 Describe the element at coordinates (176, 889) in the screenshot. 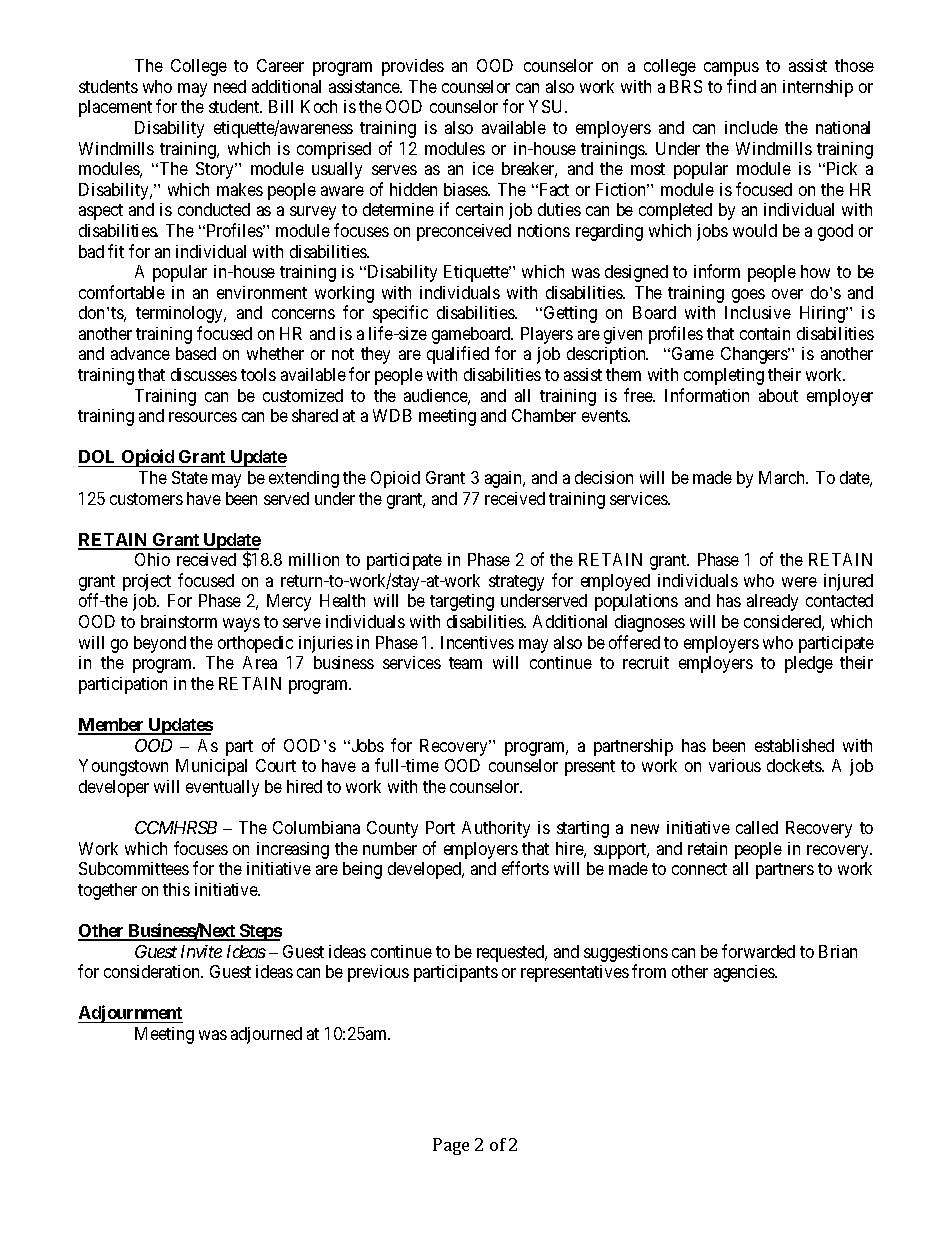

I see `this` at that location.
